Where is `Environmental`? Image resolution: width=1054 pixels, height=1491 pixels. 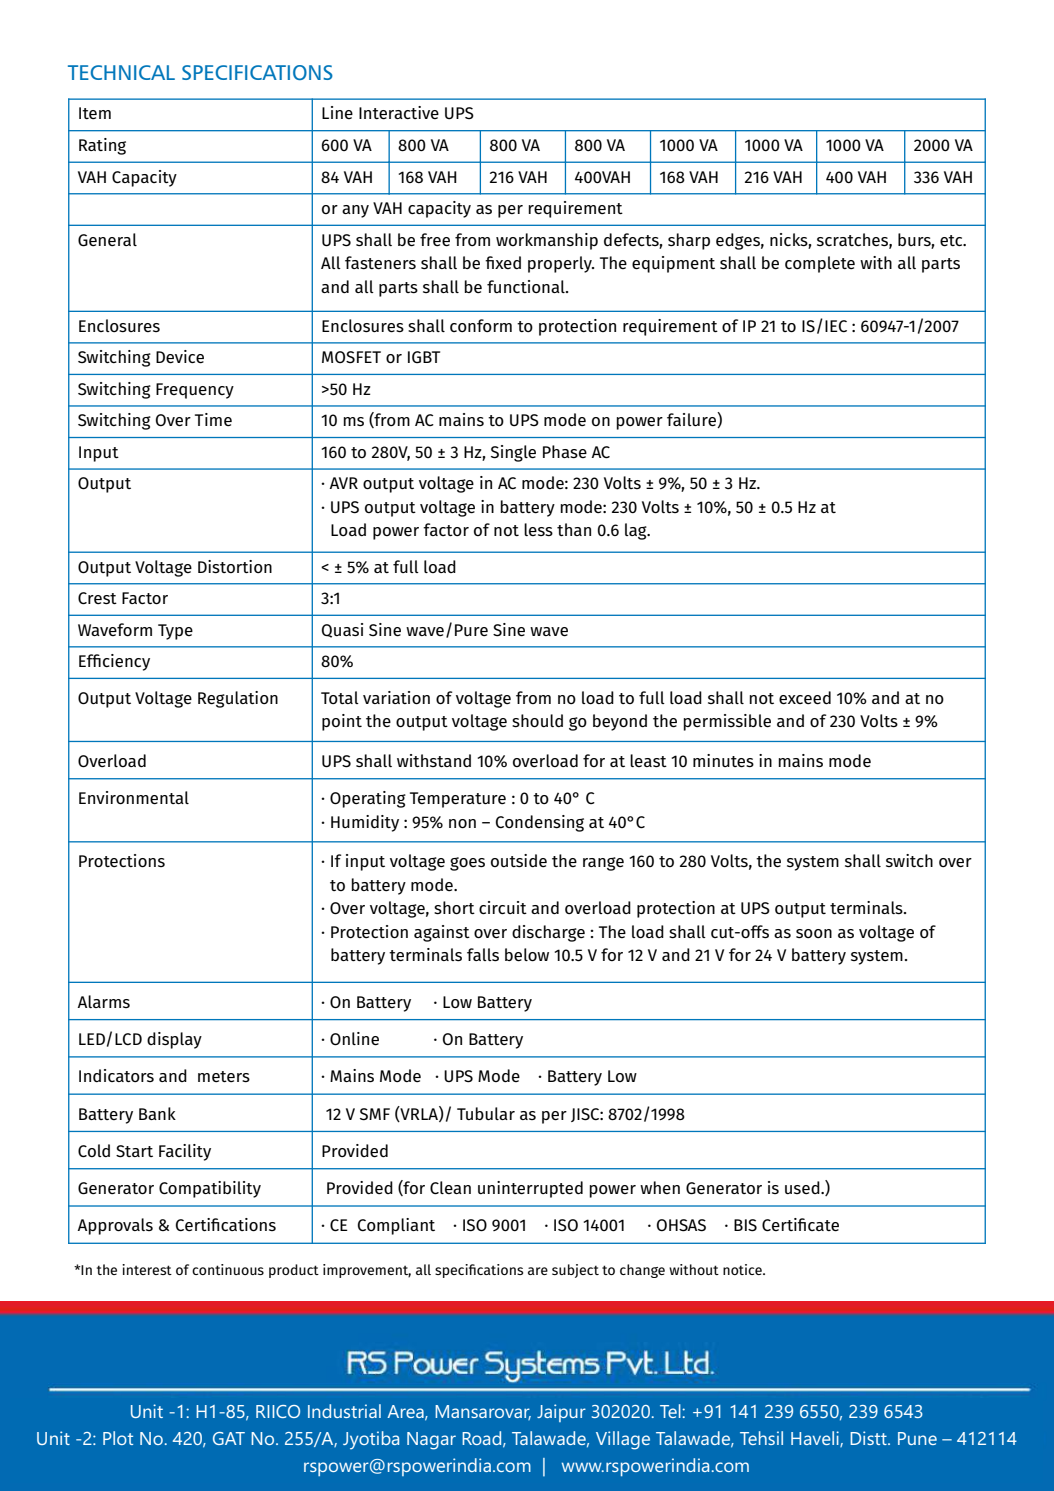
Environmental is located at coordinates (134, 798).
